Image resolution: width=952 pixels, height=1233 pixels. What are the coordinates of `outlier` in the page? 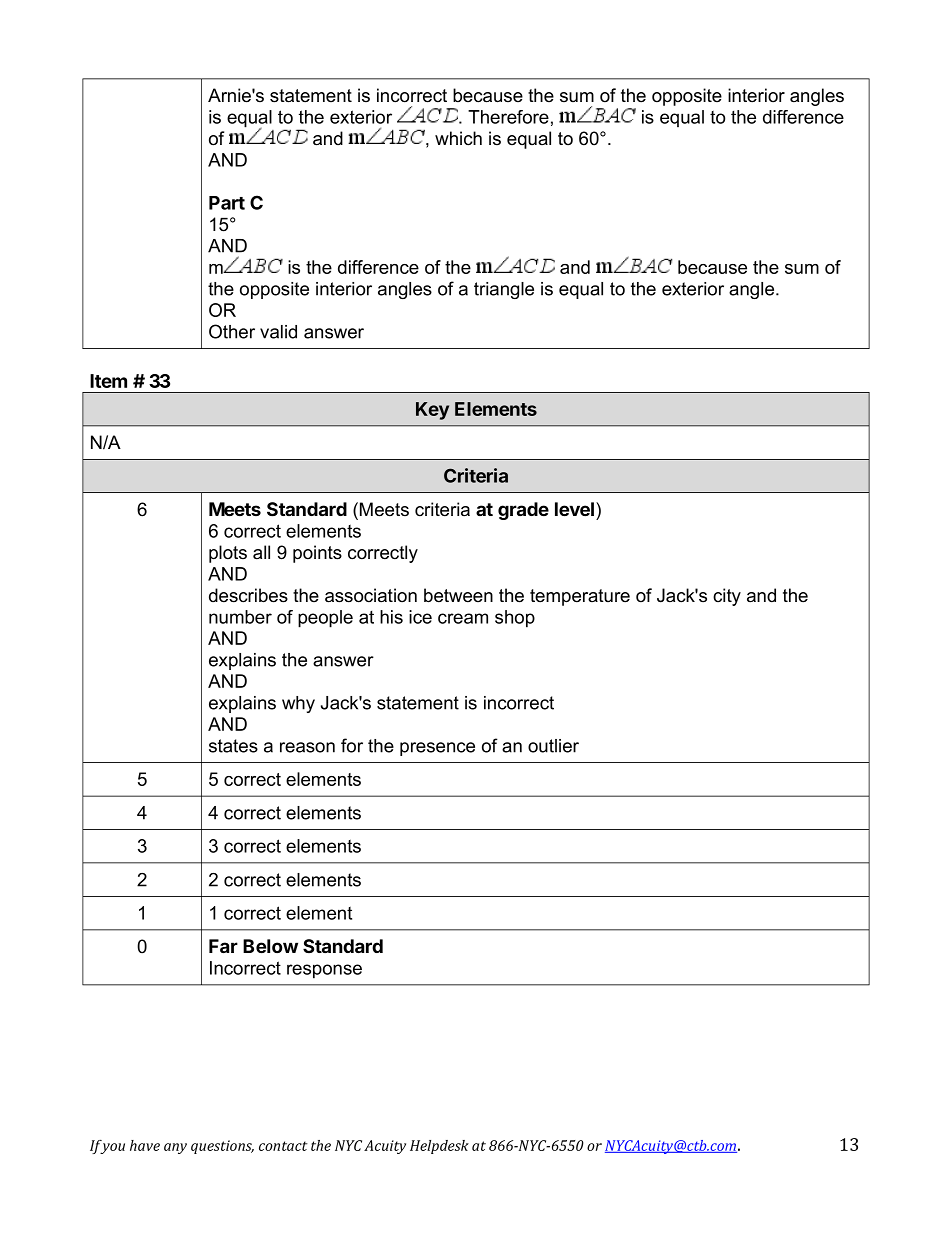 It's located at (553, 746).
